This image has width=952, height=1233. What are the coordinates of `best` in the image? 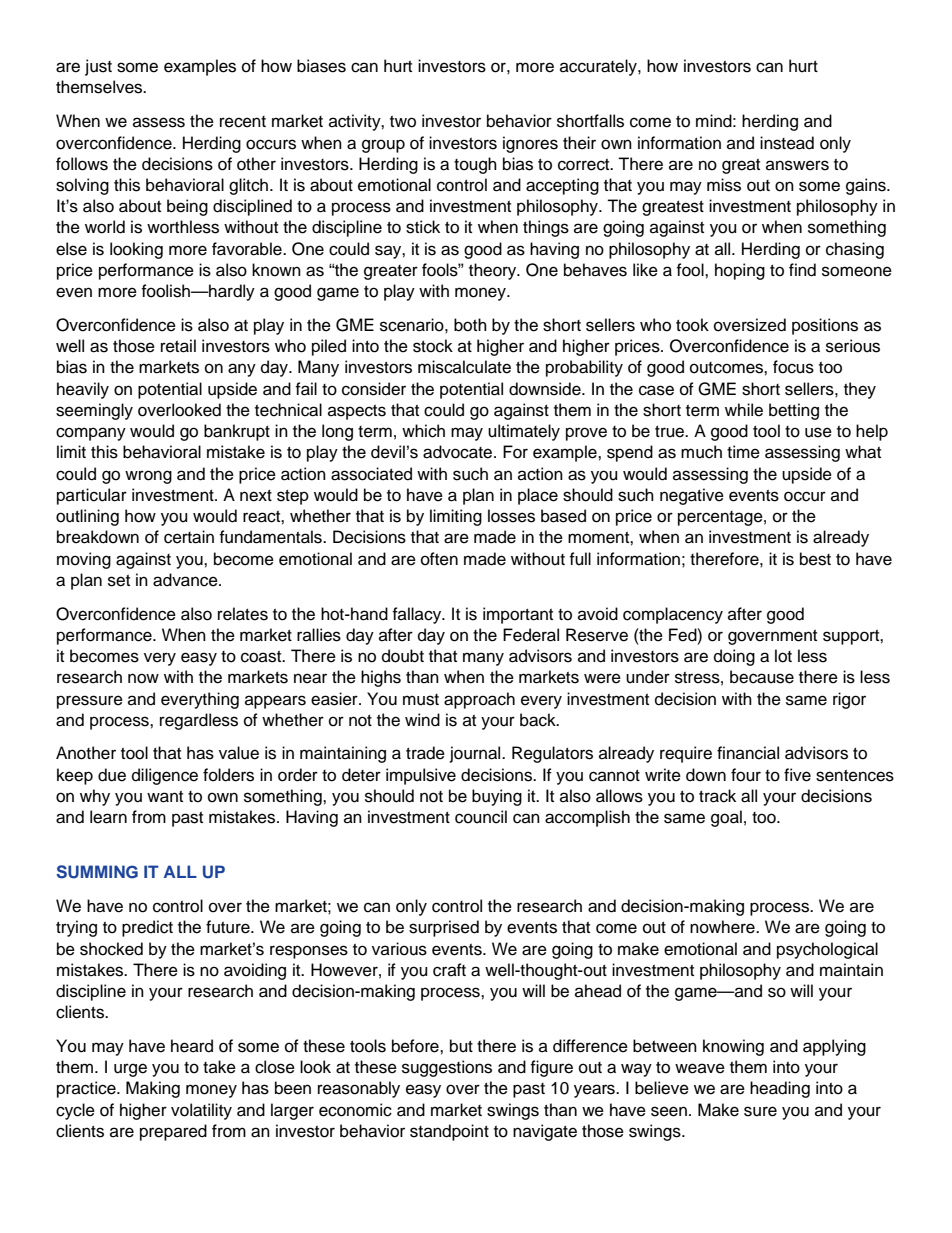 It's located at (815, 559).
